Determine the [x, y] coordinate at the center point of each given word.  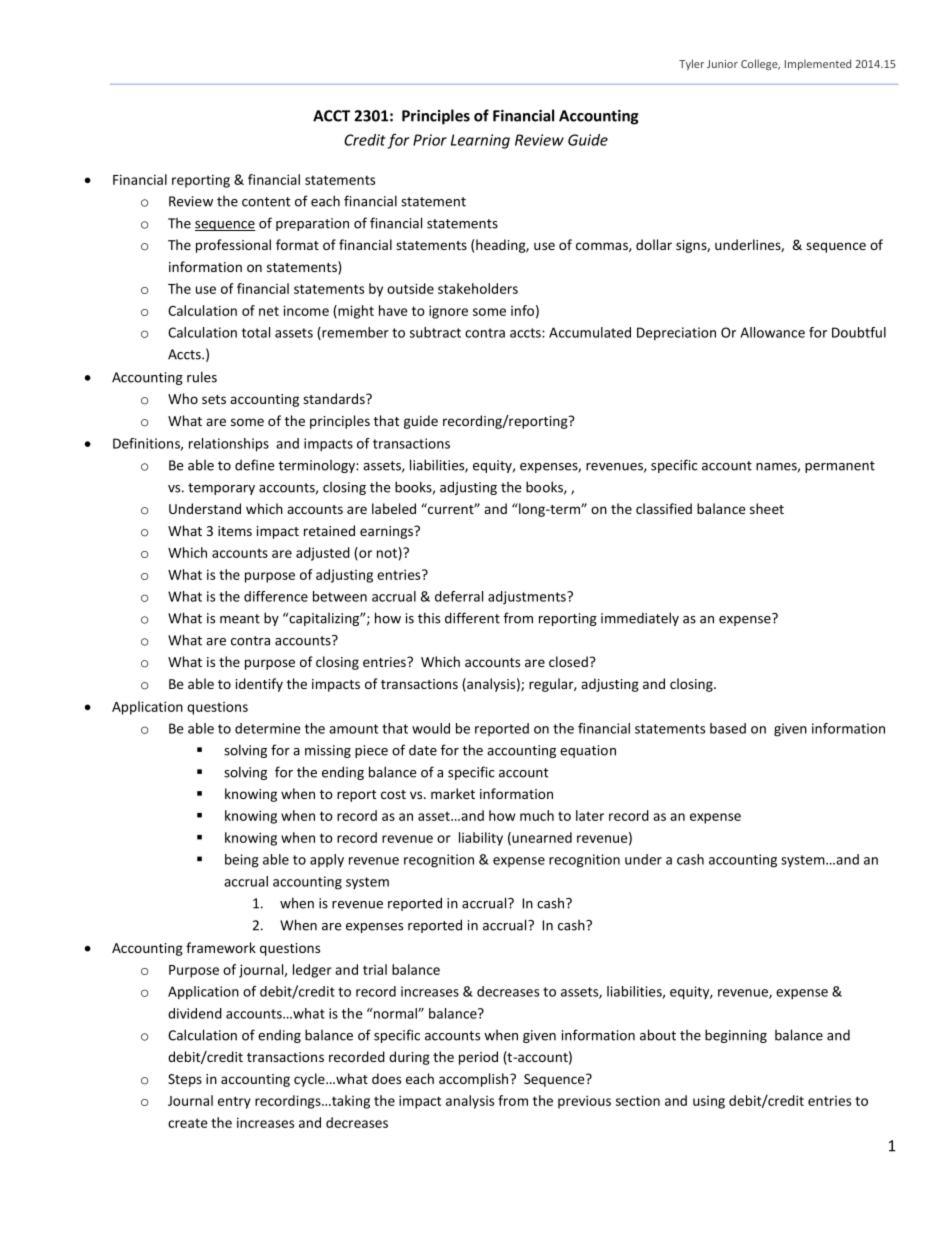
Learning [480, 141]
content [266, 202]
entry [234, 1102]
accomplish [475, 1080]
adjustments [528, 598]
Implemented [818, 64]
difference [276, 596]
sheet [767, 508]
